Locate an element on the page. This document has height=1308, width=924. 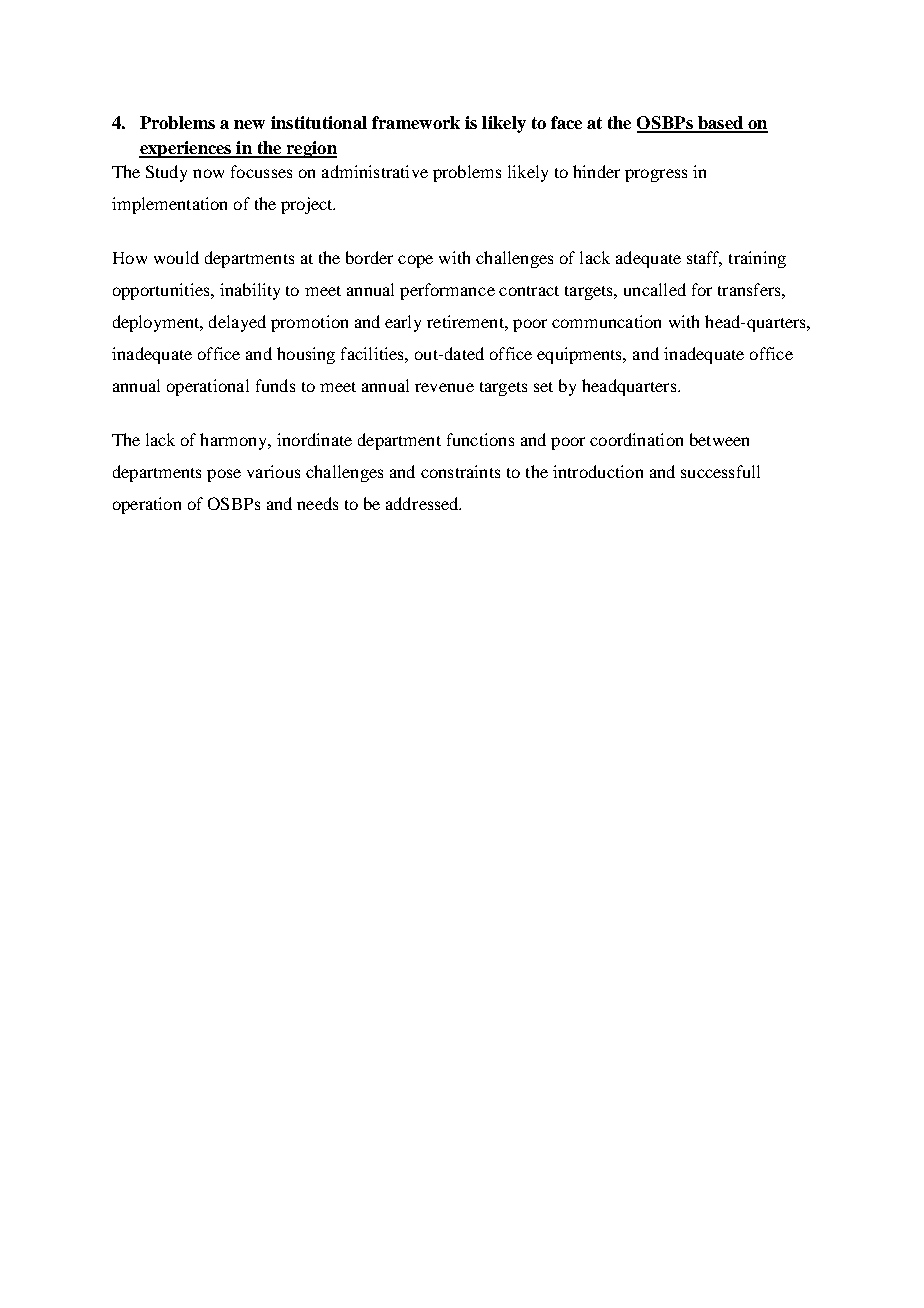
pose is located at coordinates (224, 475).
